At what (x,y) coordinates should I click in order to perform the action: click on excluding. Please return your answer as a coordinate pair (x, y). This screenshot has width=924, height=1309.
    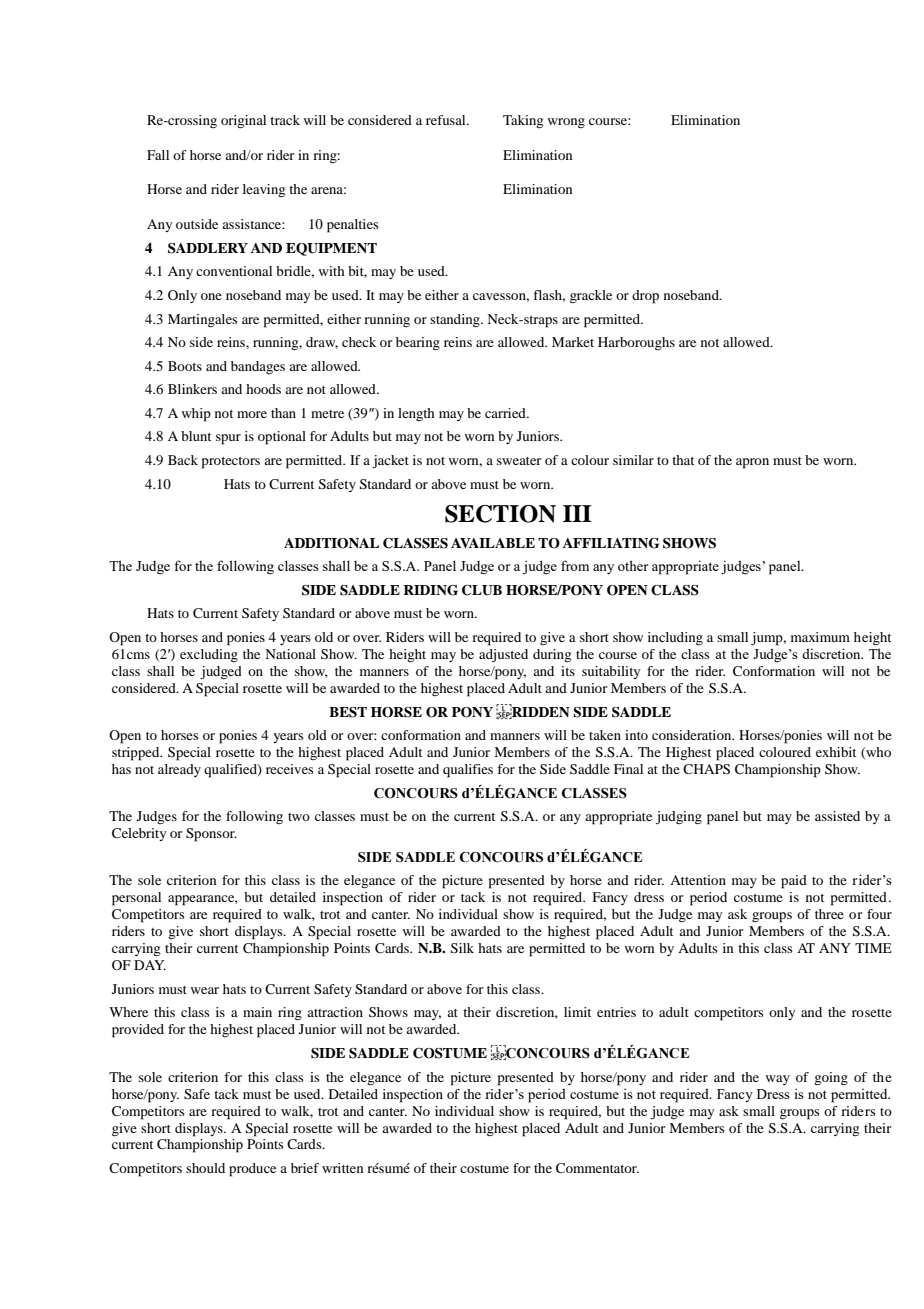
    Looking at the image, I should click on (209, 656).
